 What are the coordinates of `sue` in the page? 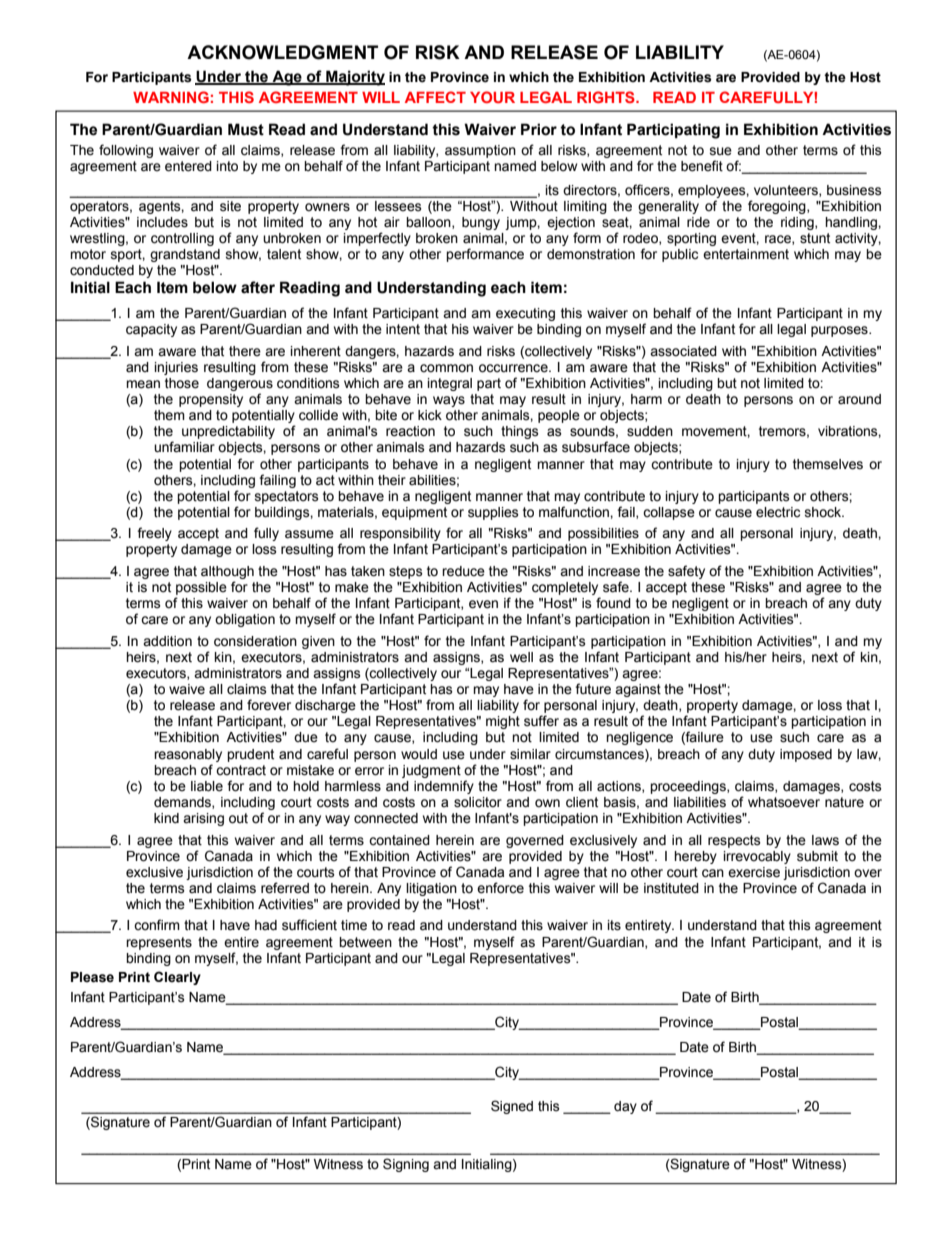 It's located at (721, 151).
